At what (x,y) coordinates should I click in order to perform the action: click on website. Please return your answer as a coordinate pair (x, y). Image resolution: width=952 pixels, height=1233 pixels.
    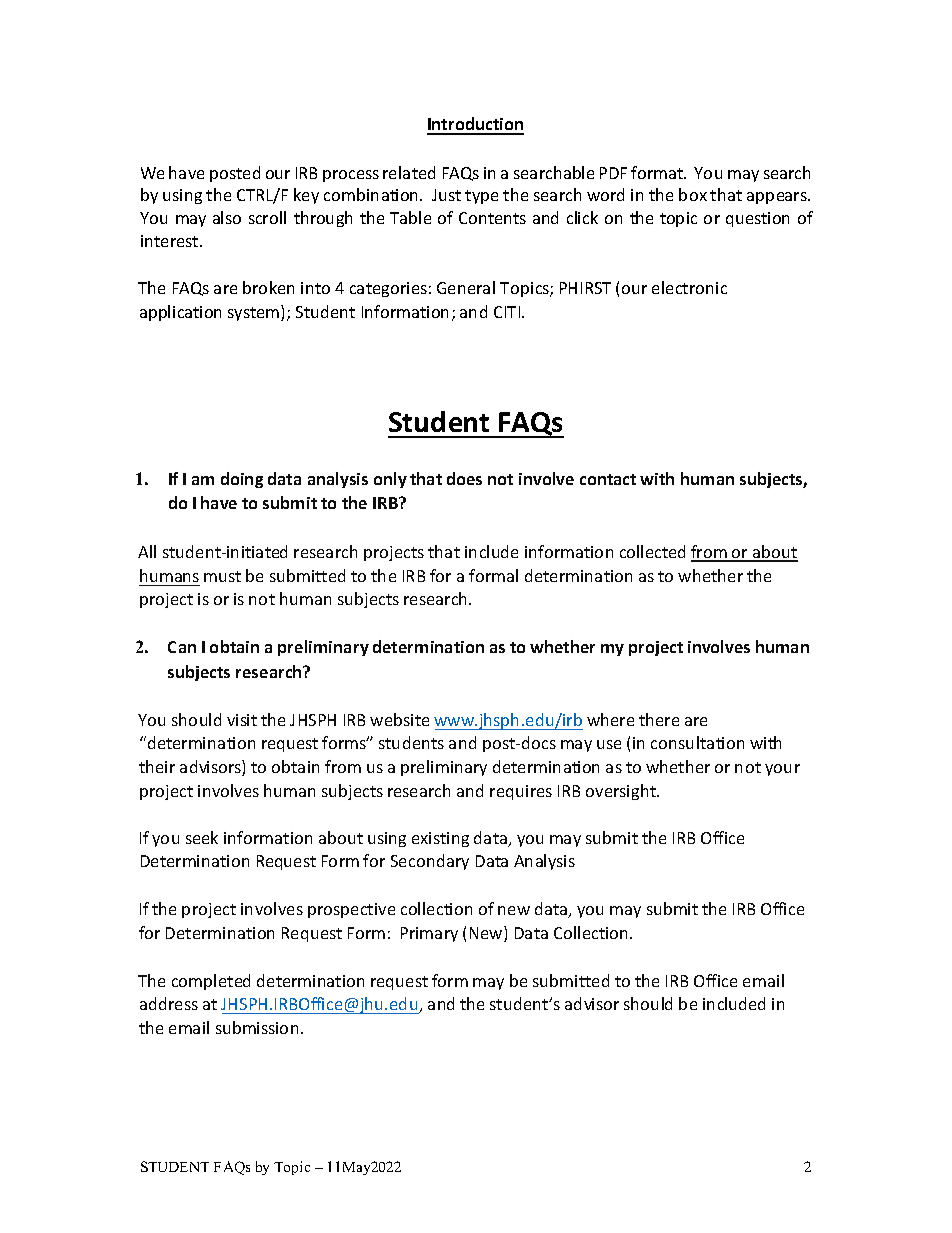
    Looking at the image, I should click on (399, 719).
